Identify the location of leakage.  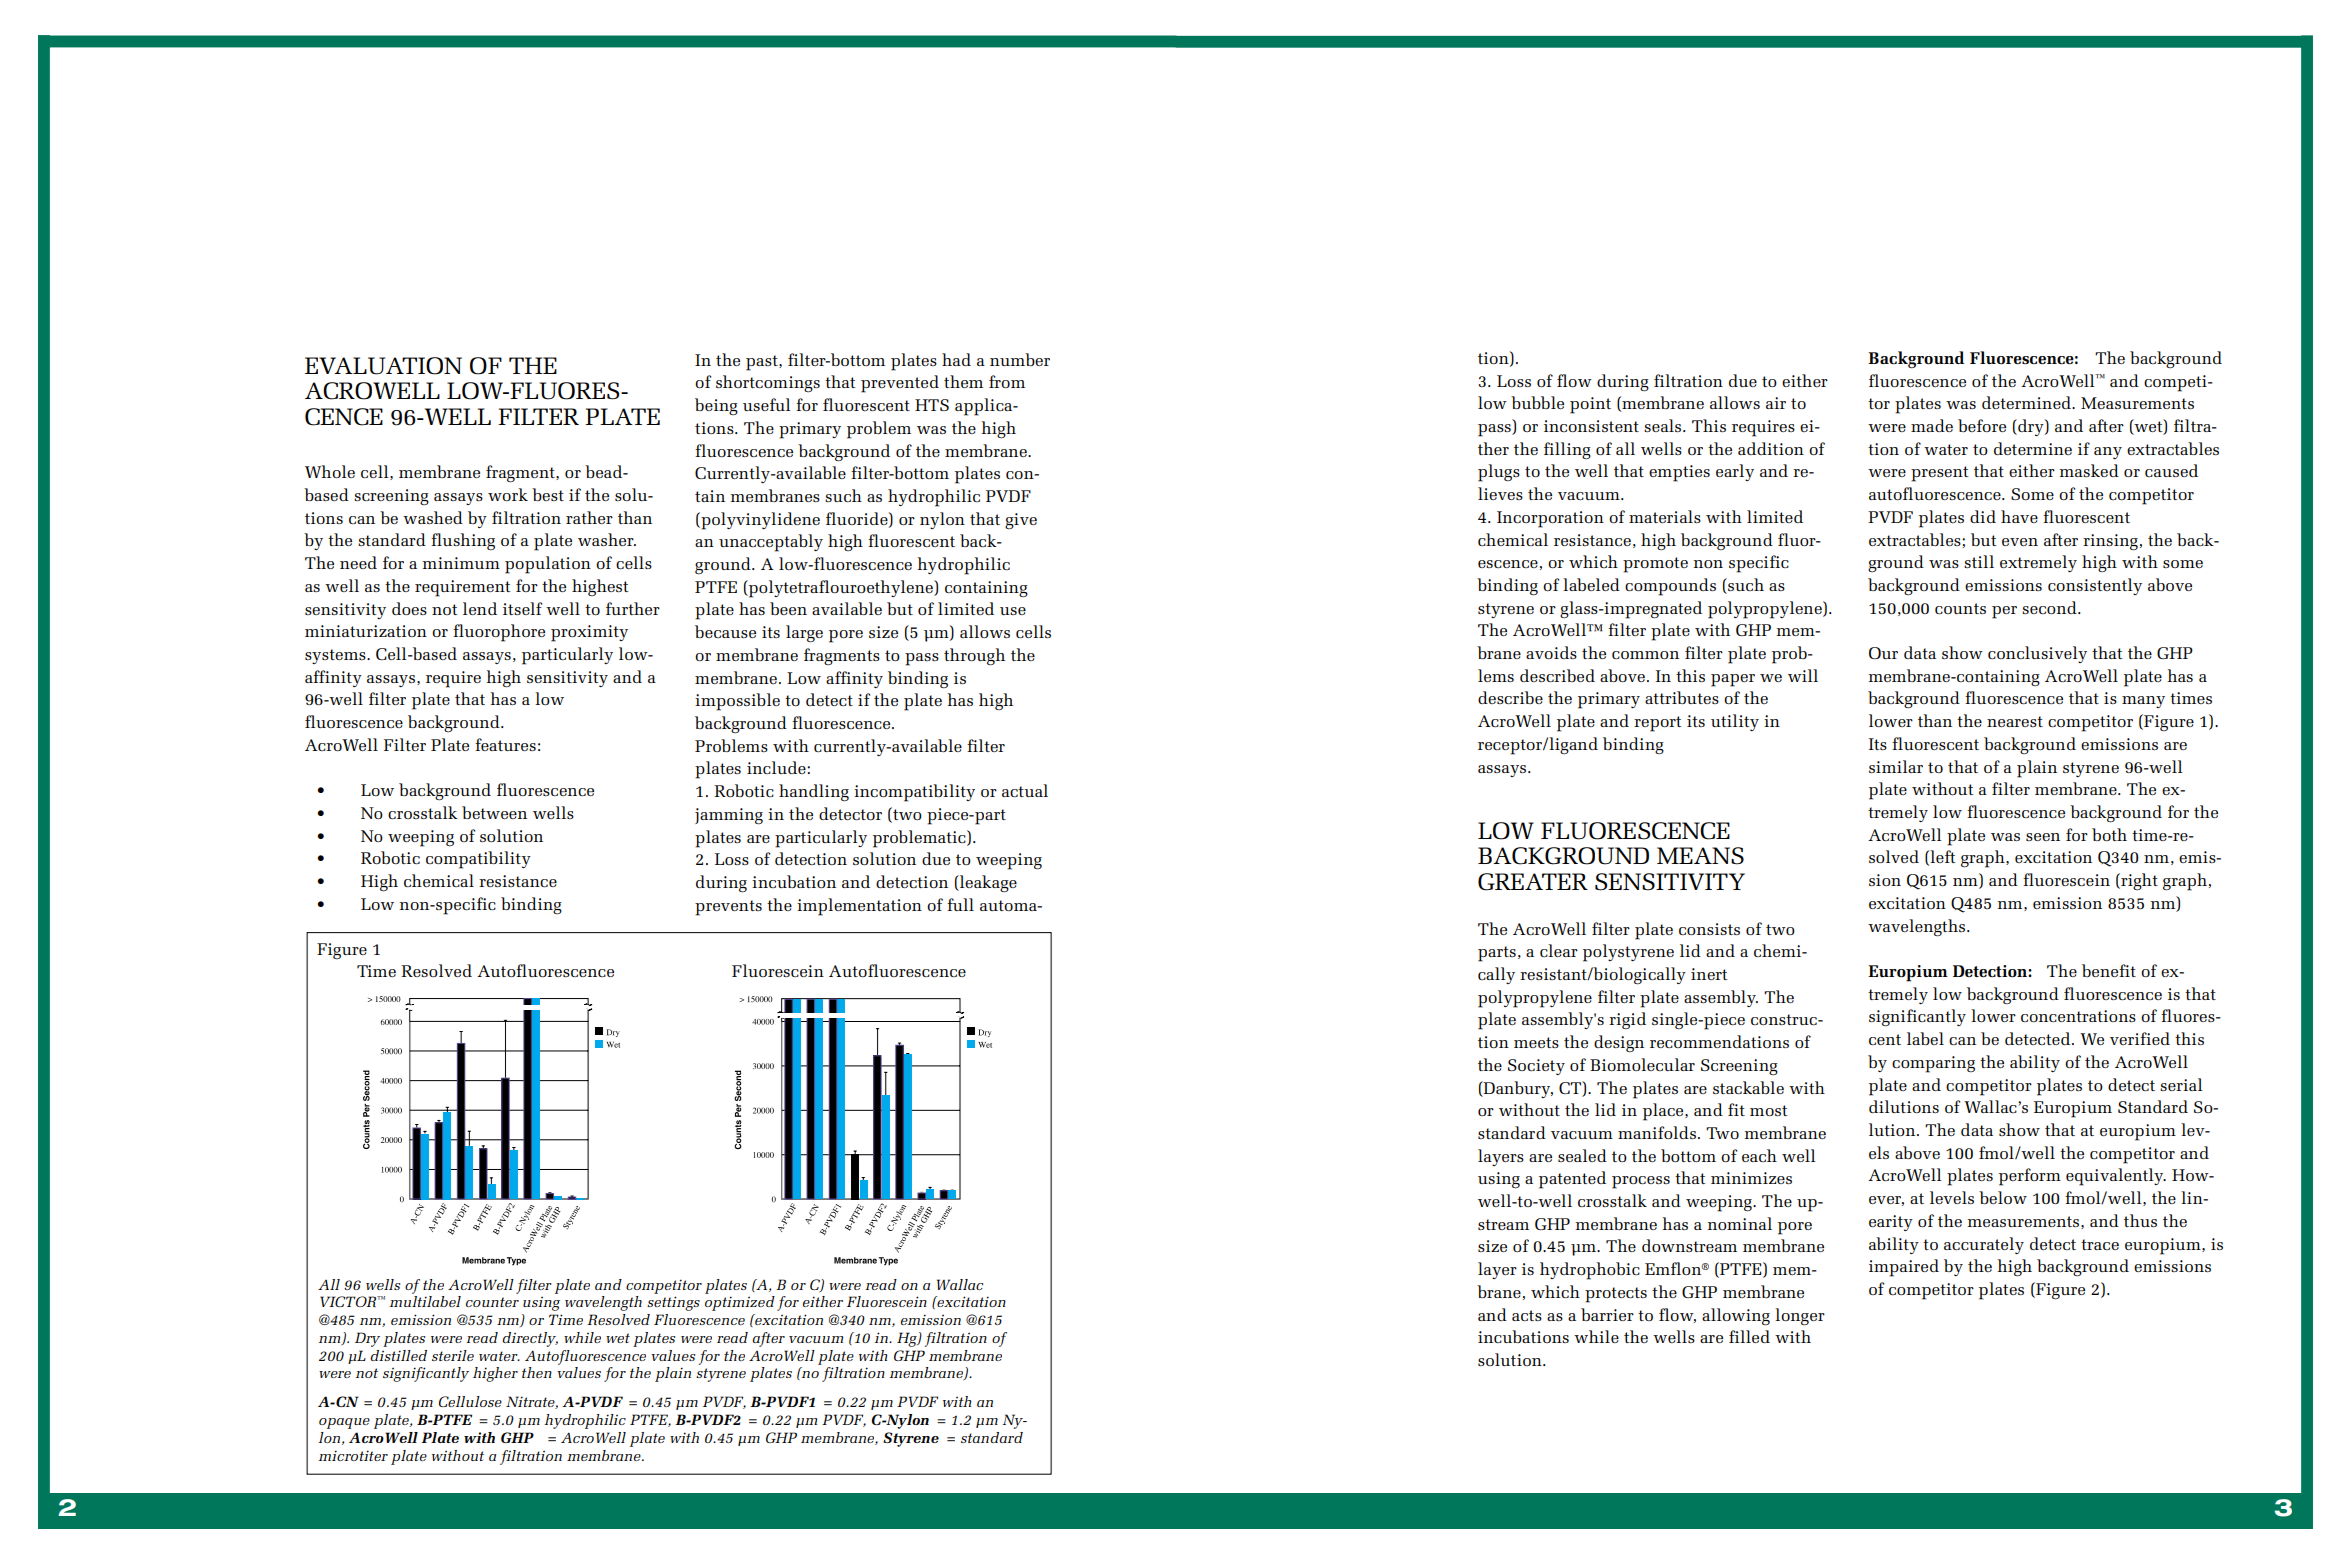
(987, 883).
